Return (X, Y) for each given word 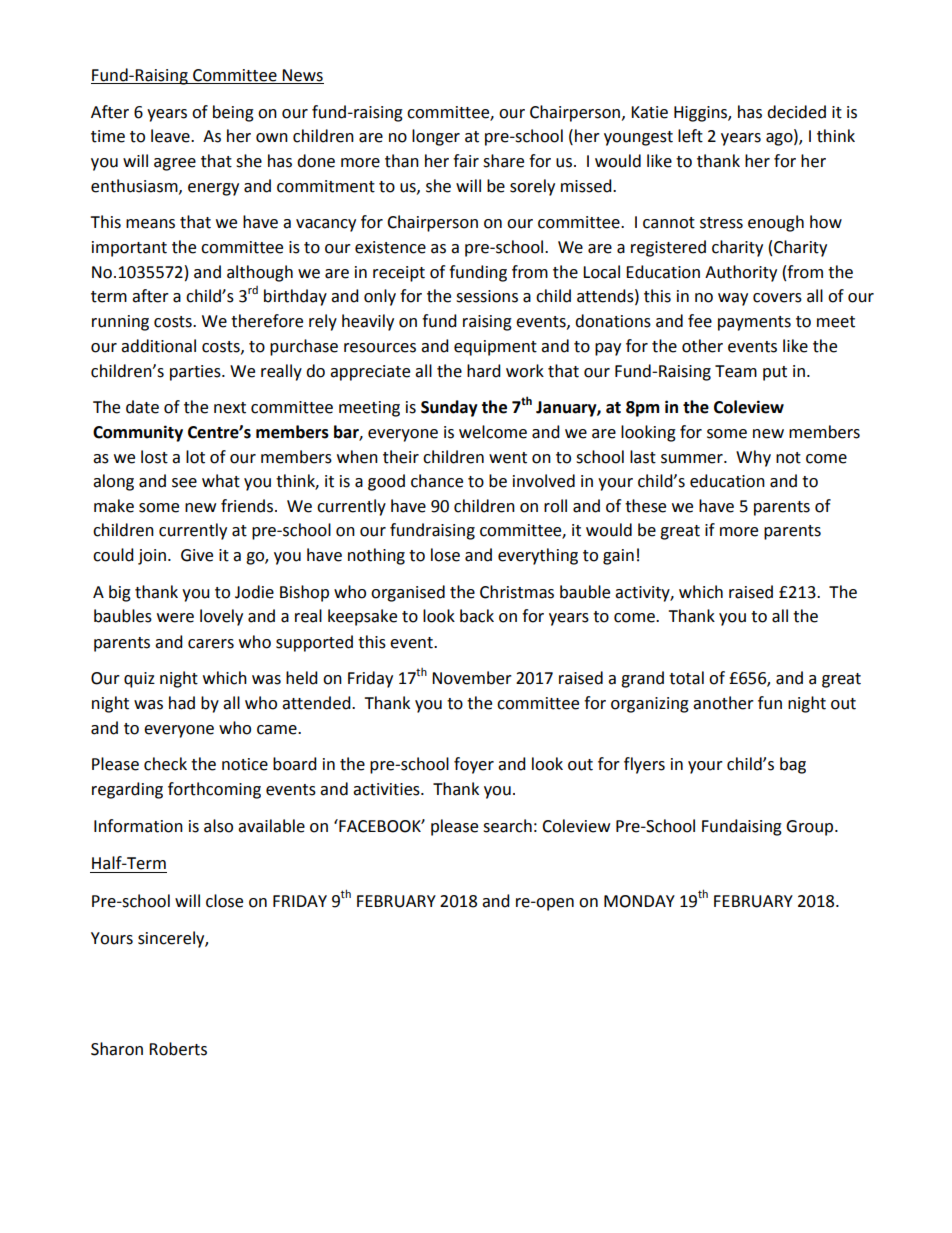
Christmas (517, 592)
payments (754, 323)
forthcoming (214, 790)
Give (197, 555)
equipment (495, 348)
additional (158, 346)
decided (796, 112)
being (233, 113)
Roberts (178, 1049)
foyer (474, 765)
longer (436, 137)
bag (793, 765)
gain (618, 557)
